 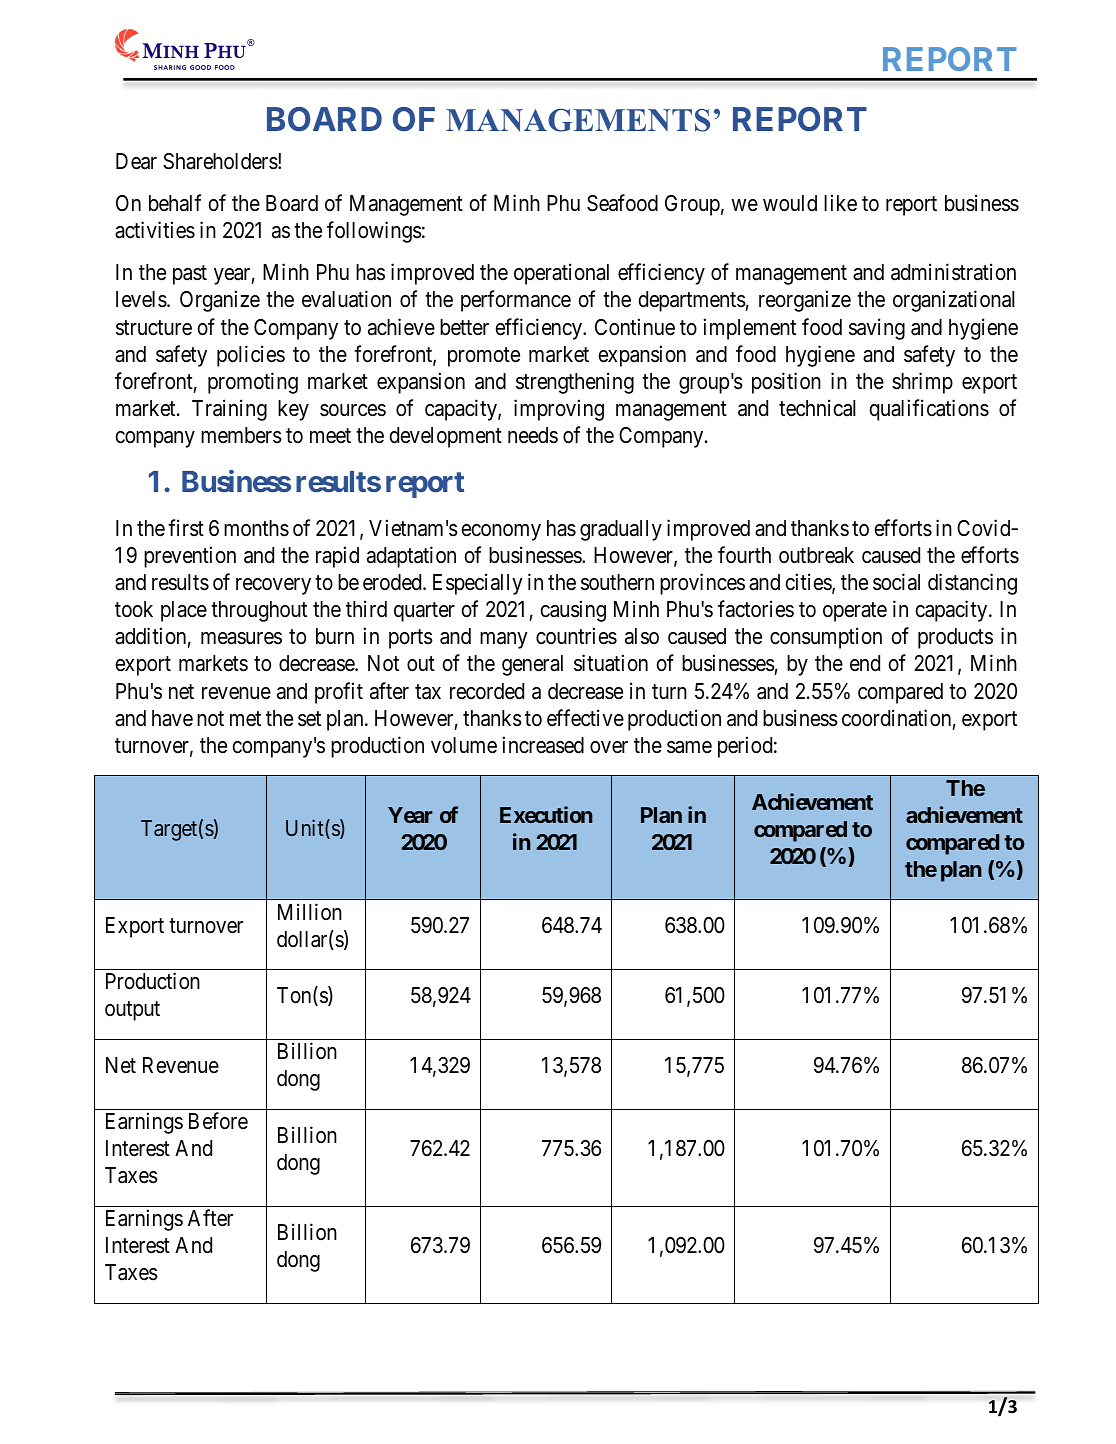 I want to click on Shareholders, so click(x=220, y=161).
